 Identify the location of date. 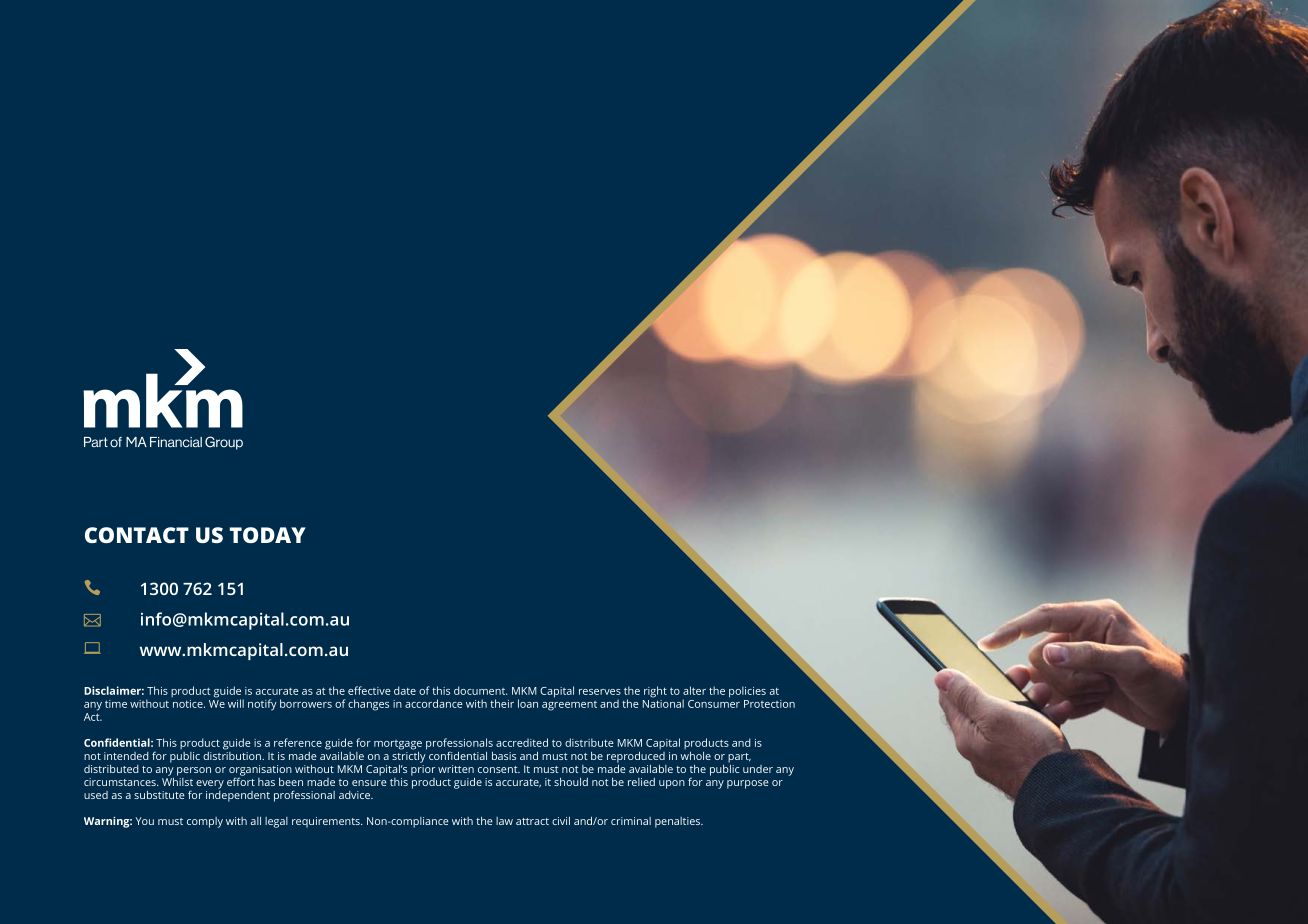
(405, 690).
